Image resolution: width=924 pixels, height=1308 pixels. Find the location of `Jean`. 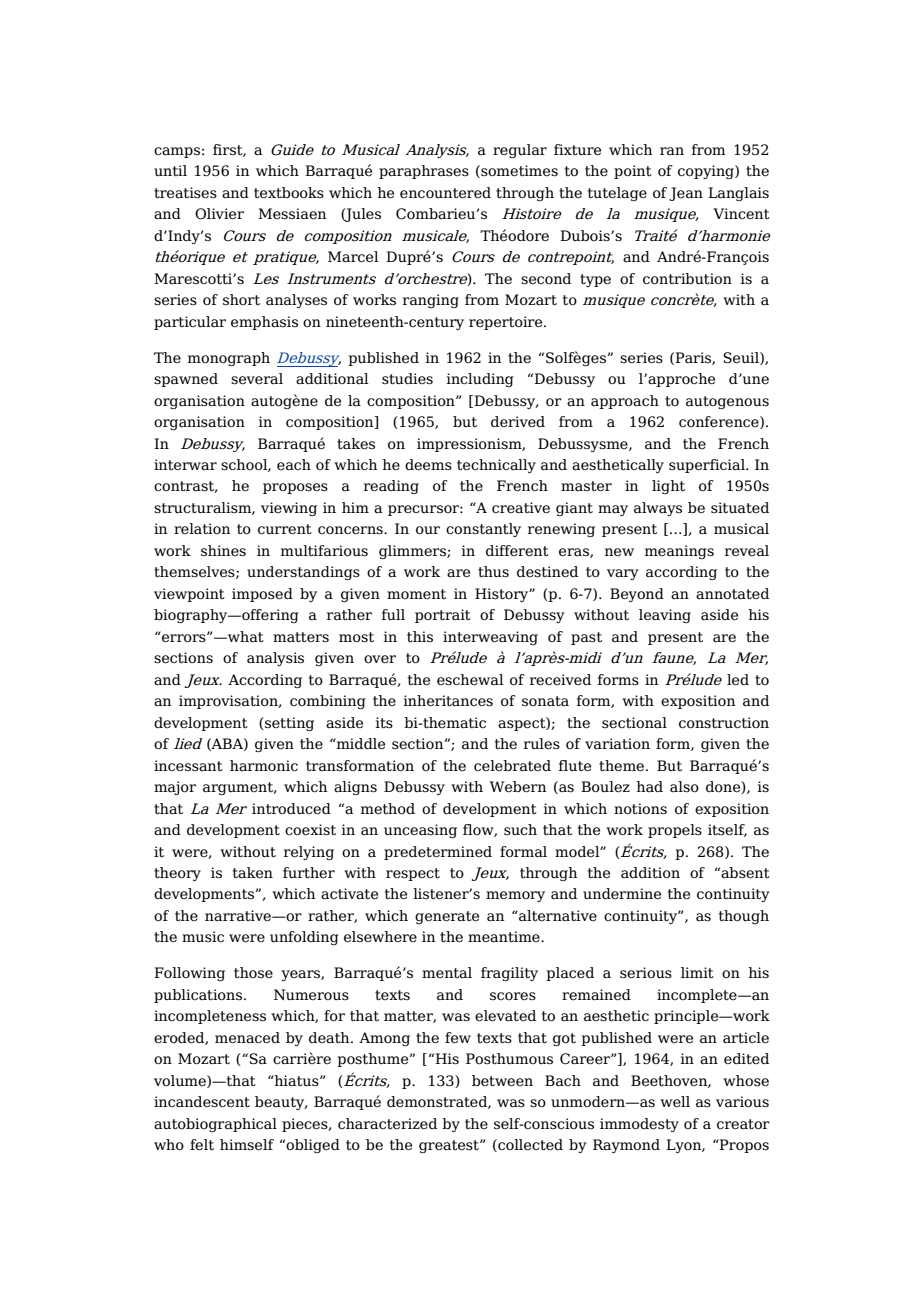

Jean is located at coordinates (686, 194).
